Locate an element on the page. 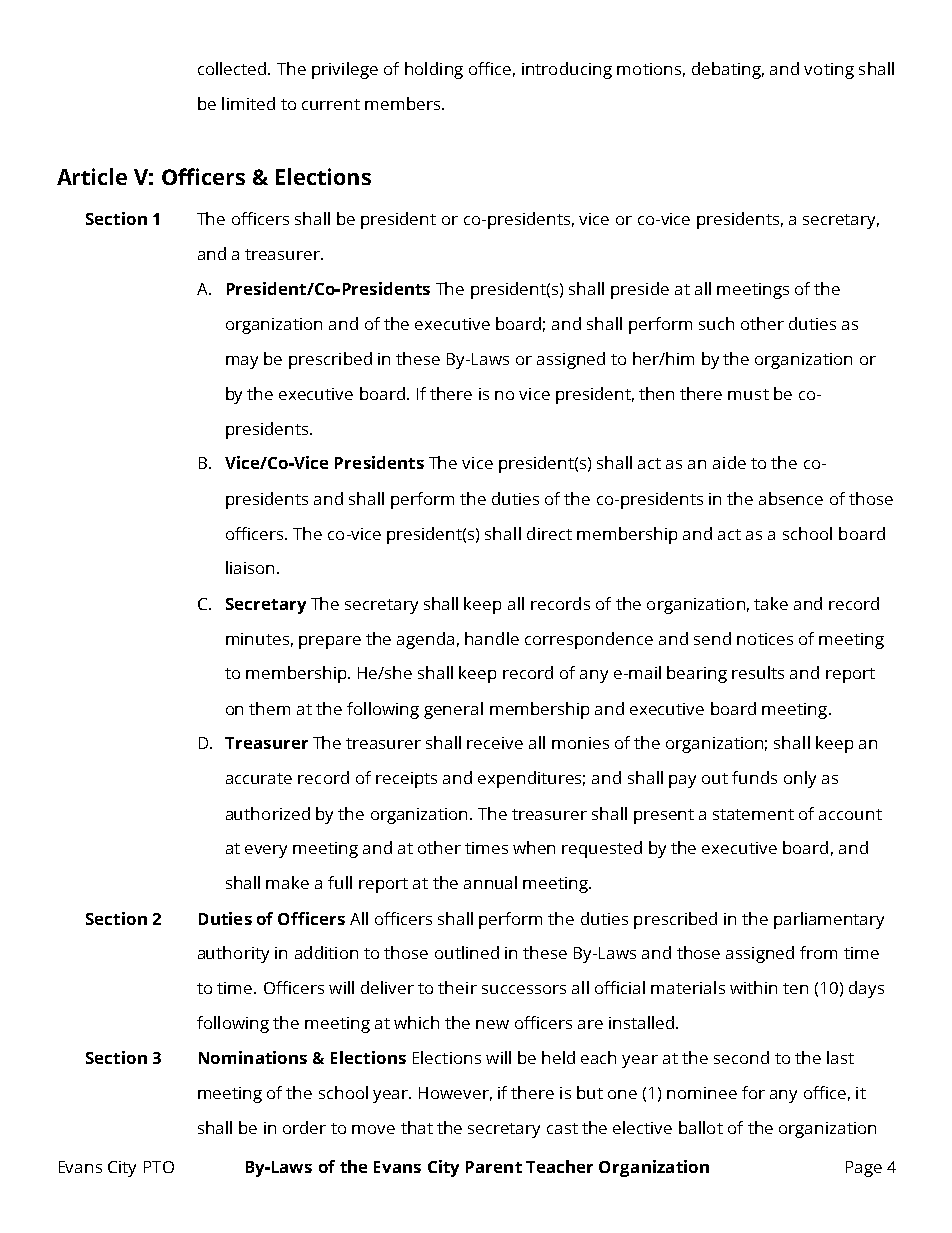 The height and width of the document is (1233, 952). voting is located at coordinates (829, 71).
